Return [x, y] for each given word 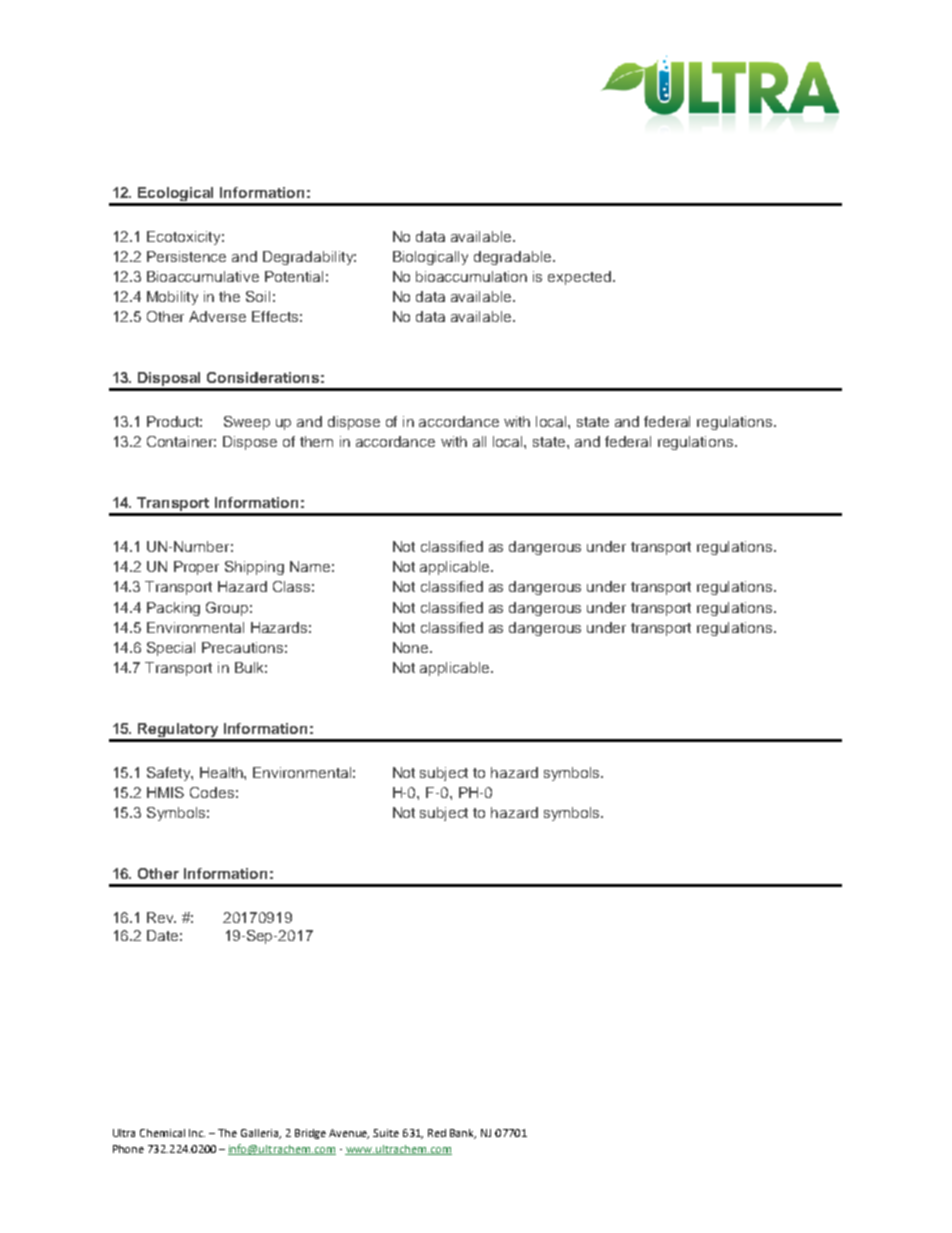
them [316, 441]
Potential [294, 276]
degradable [514, 258]
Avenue [349, 1134]
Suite [386, 1133]
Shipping [254, 568]
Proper [196, 568]
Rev [161, 917]
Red [437, 1133]
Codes [212, 792]
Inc [197, 1133]
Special [171, 649]
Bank [463, 1134]
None [412, 647]
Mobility [172, 298]
